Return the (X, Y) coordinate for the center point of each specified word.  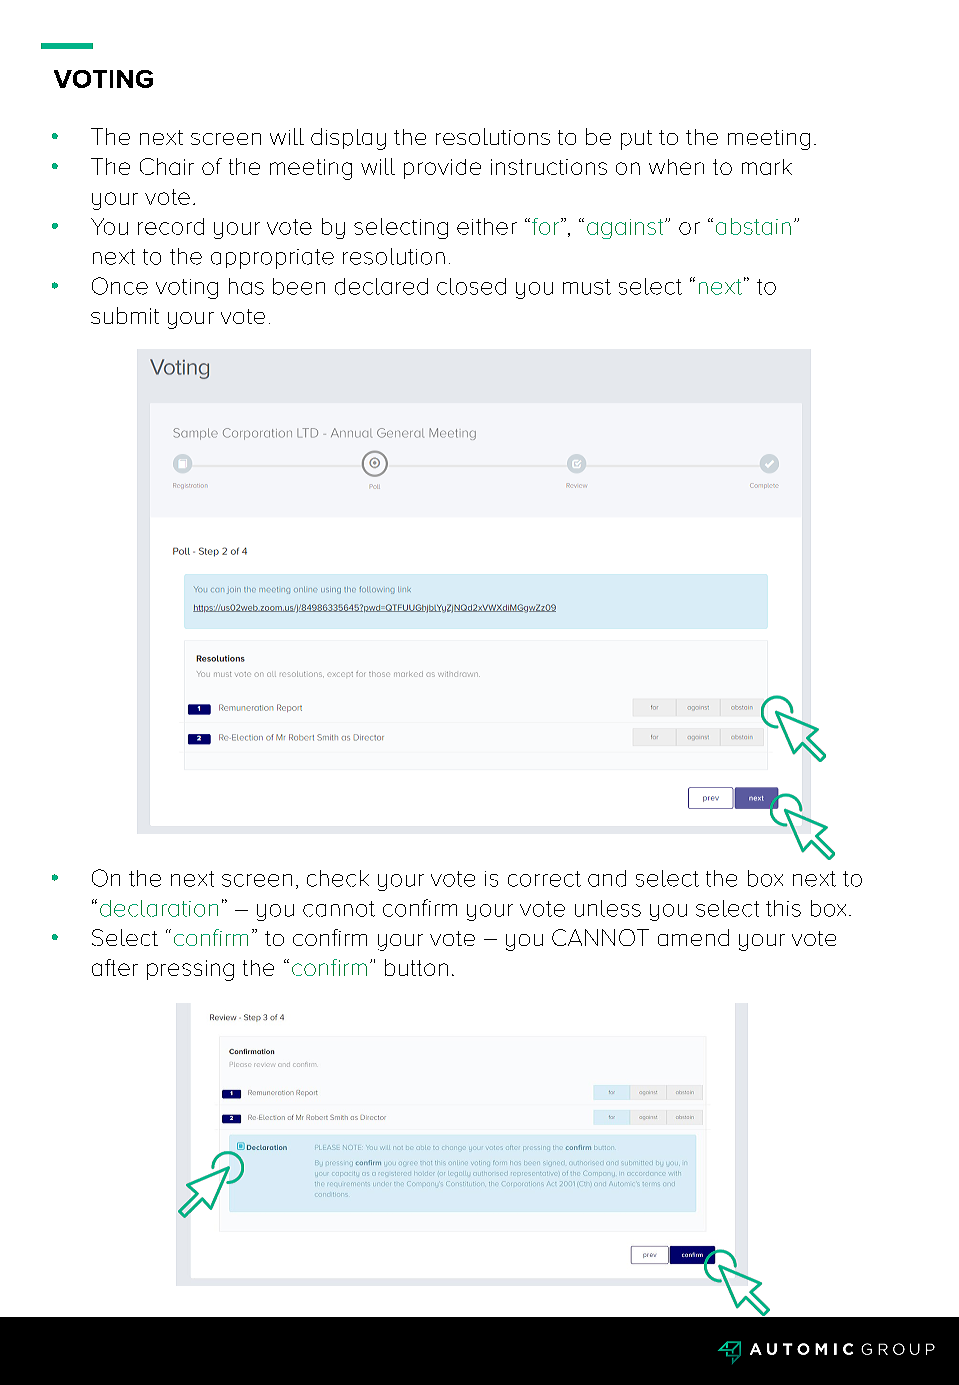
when (676, 167)
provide (442, 169)
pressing (190, 970)
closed (471, 286)
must (587, 287)
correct (544, 879)
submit (125, 315)
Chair (167, 166)
